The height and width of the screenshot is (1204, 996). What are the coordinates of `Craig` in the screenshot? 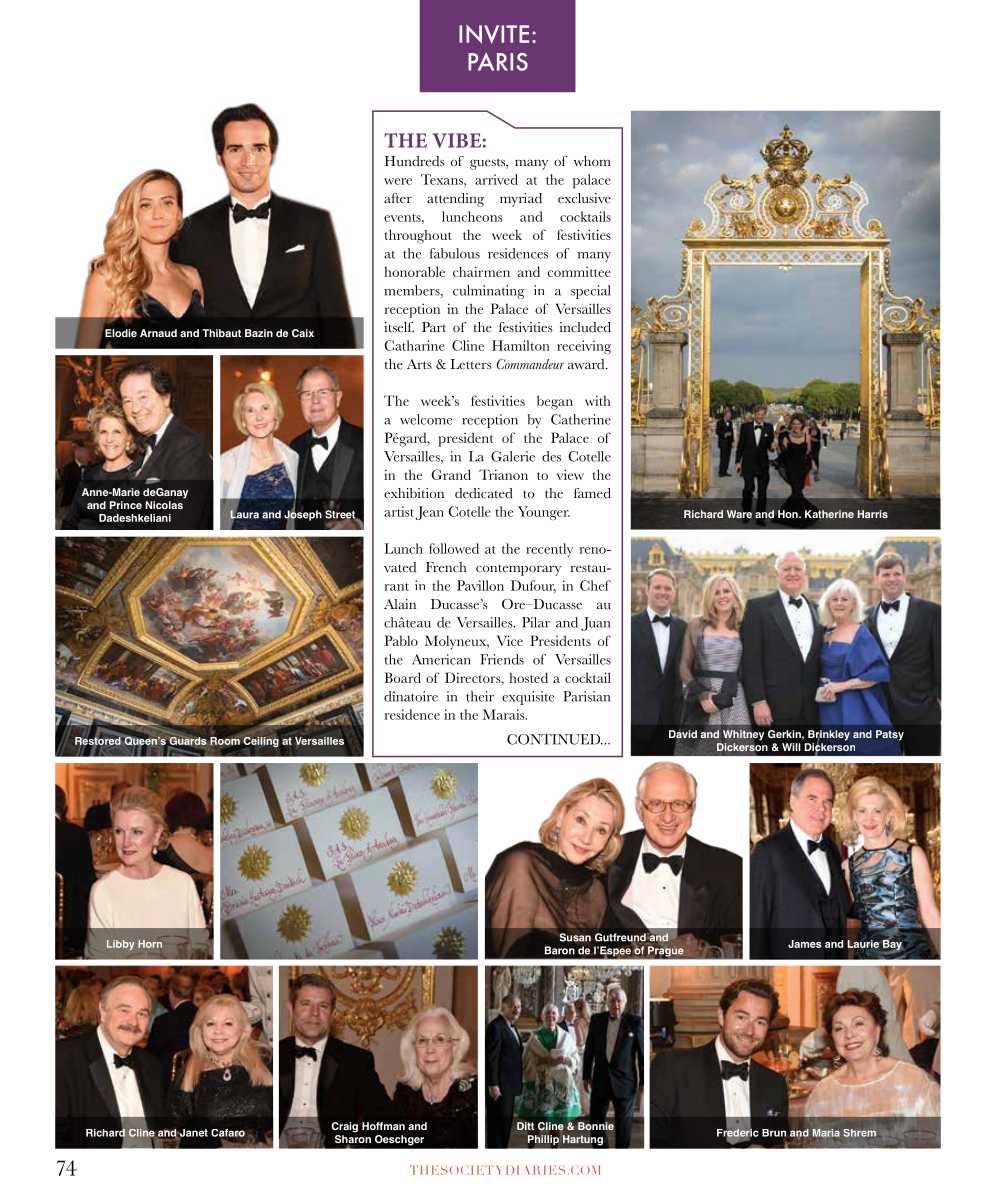 It's located at (344, 1127).
